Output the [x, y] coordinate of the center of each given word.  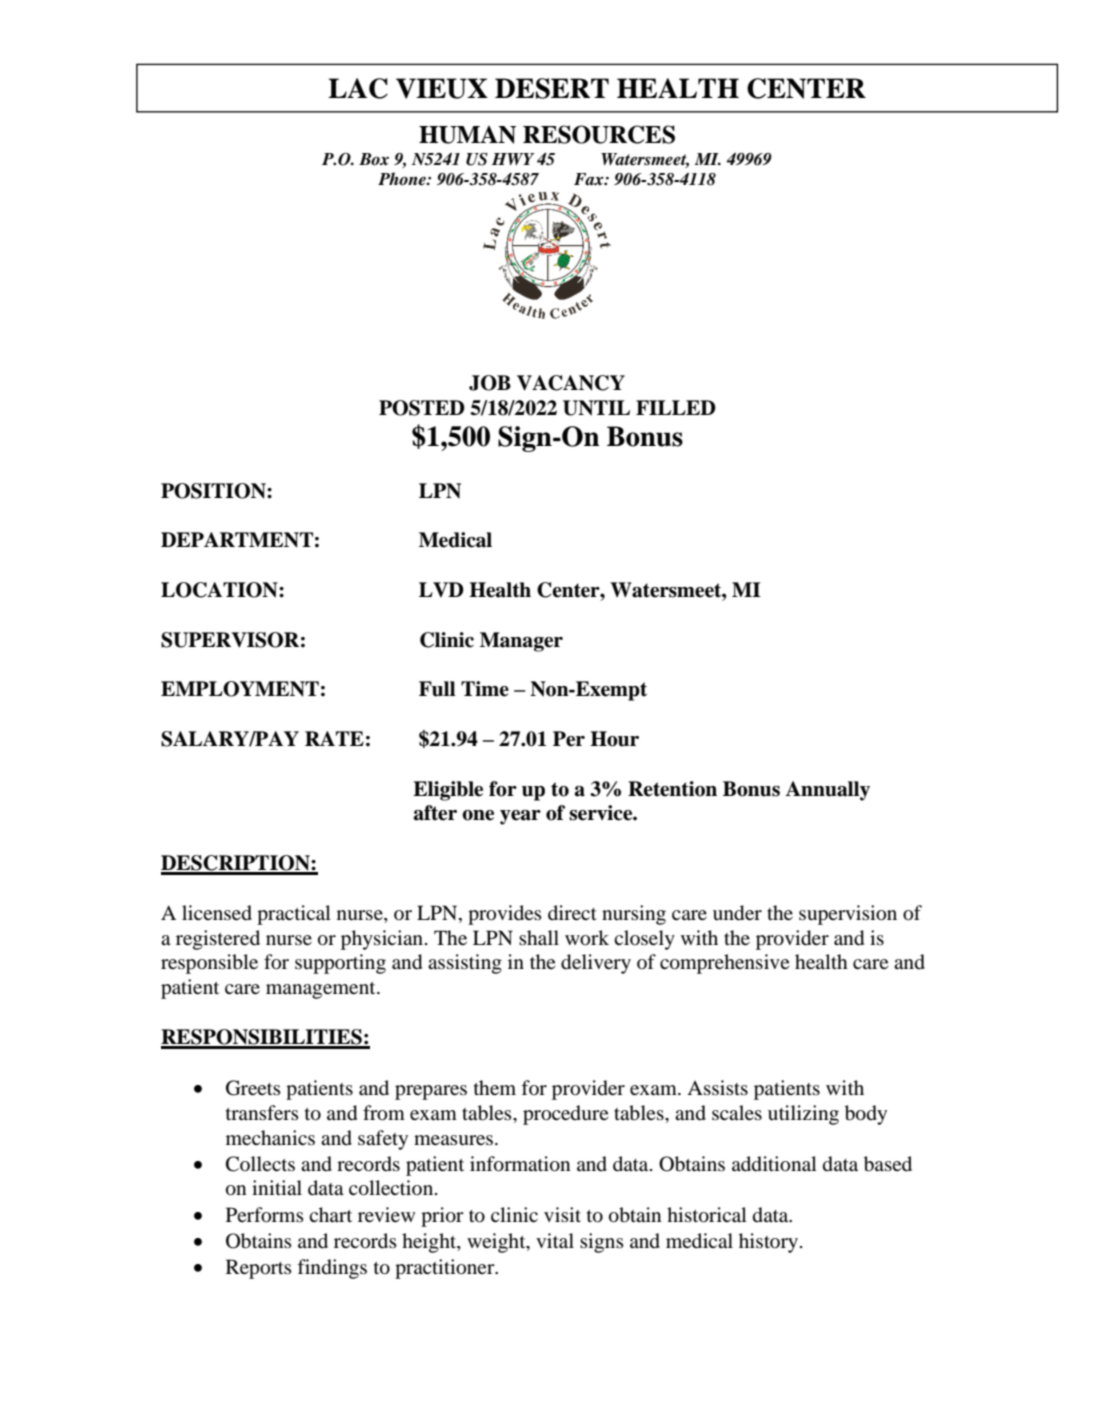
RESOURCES [599, 134]
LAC [358, 88]
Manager [521, 642]
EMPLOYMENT [240, 689]
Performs [265, 1215]
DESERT [552, 88]
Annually [827, 791]
